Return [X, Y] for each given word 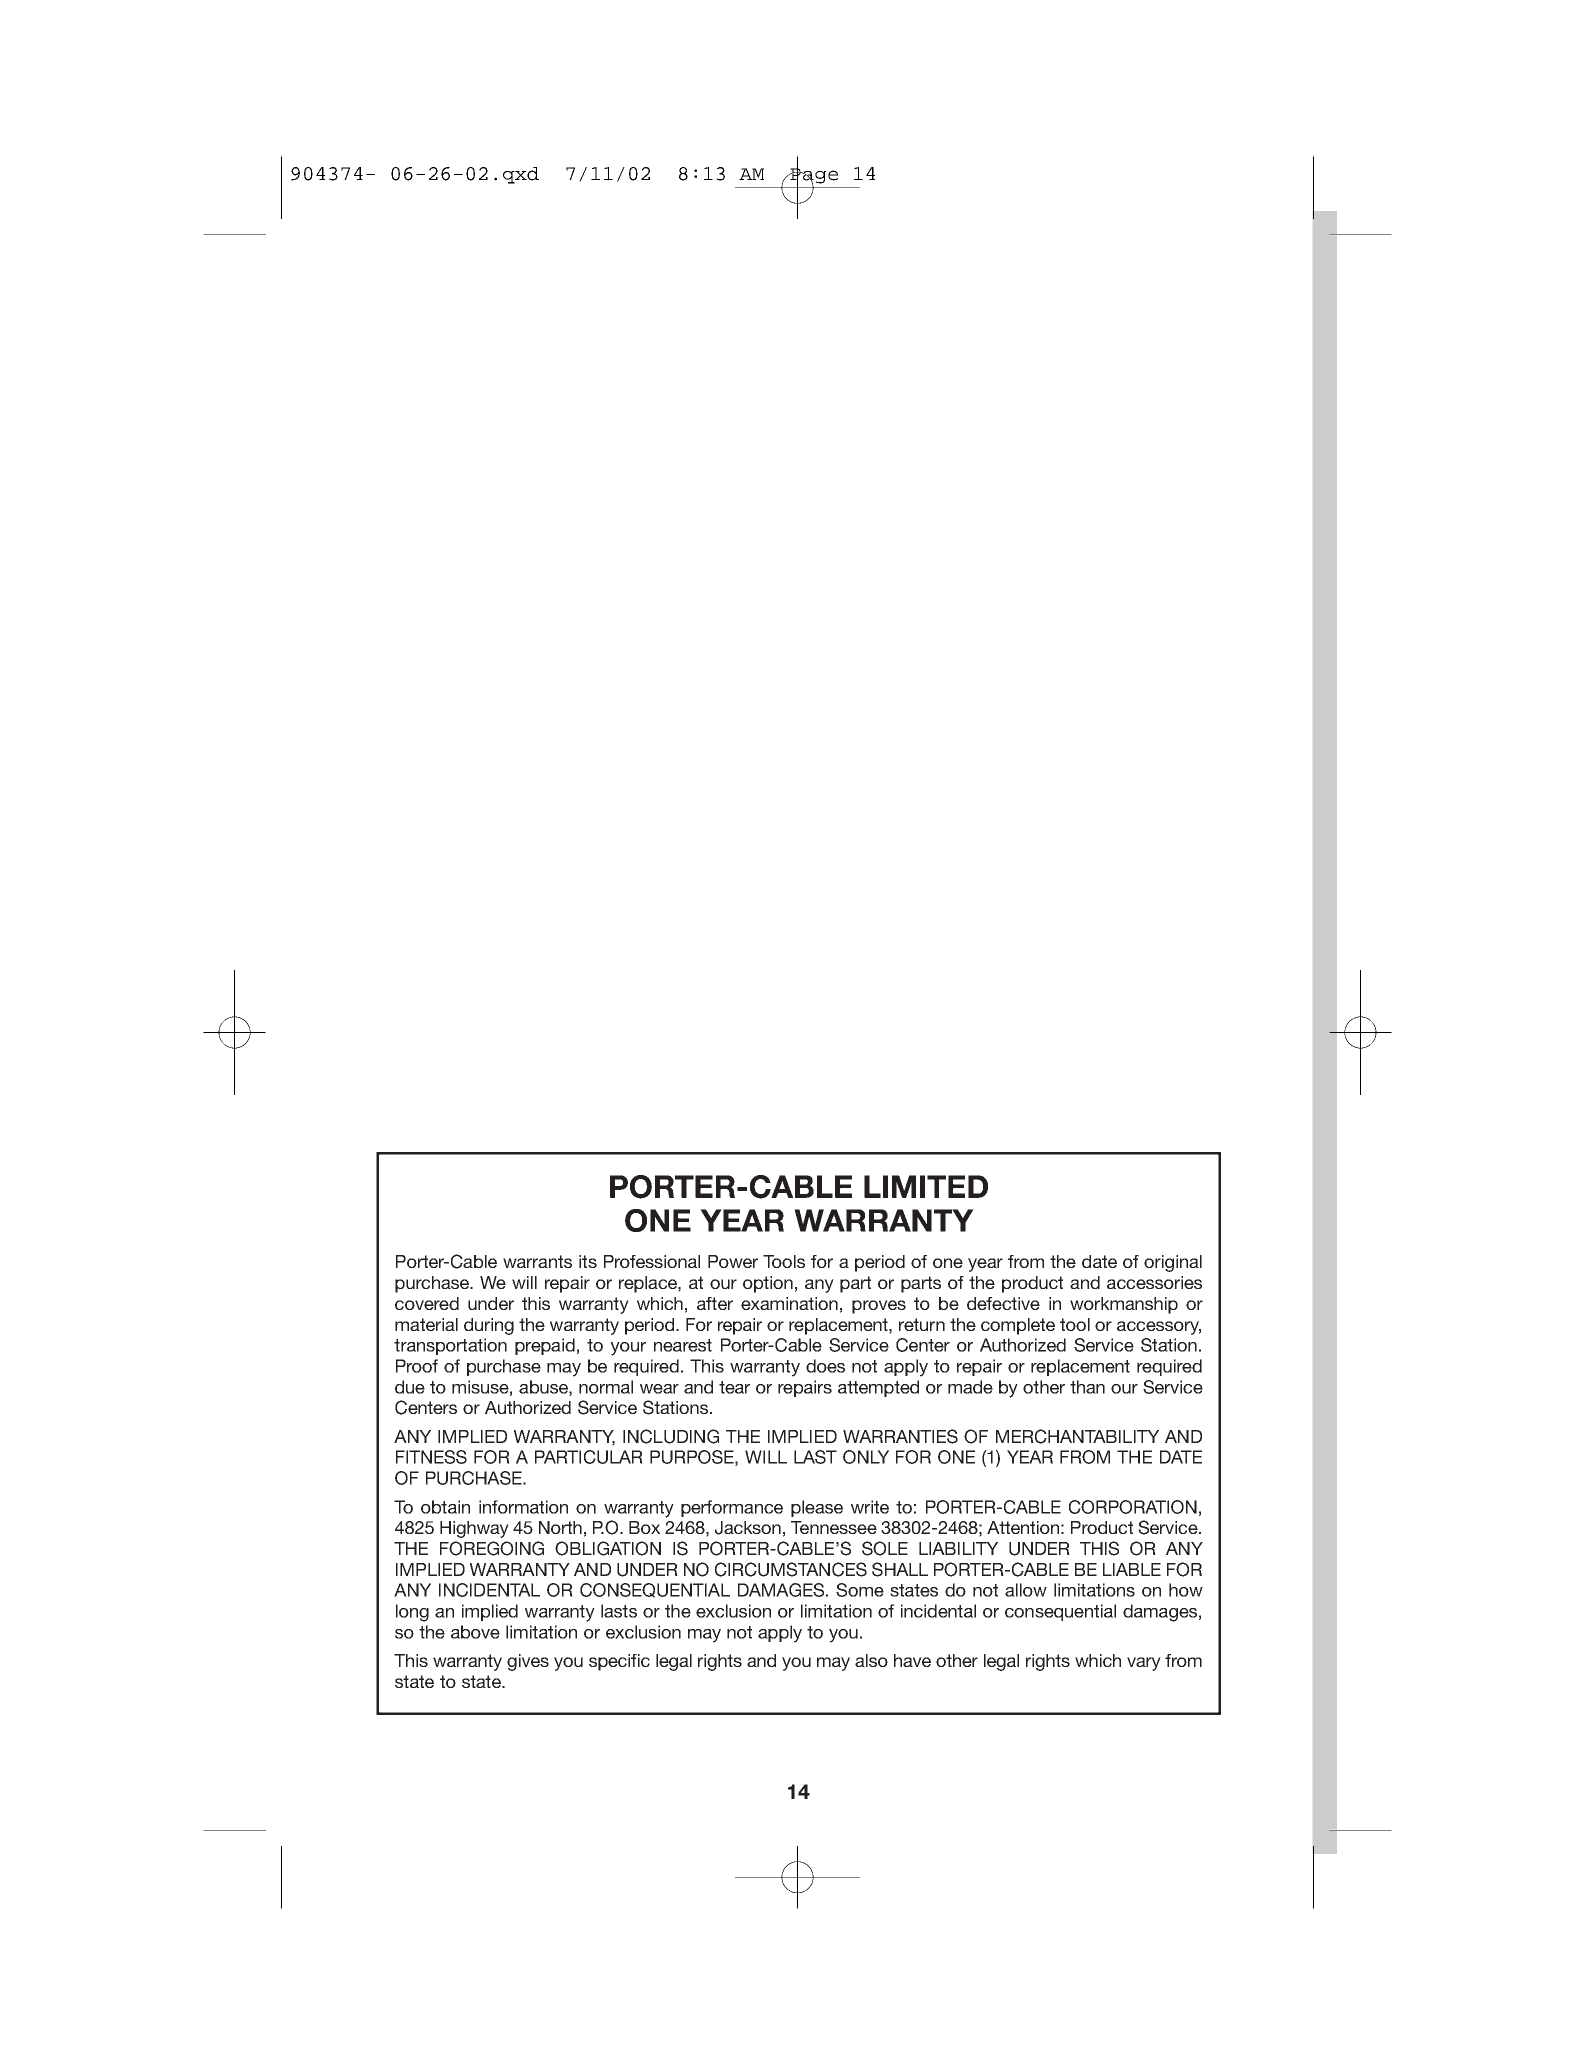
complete [1018, 1326]
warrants [537, 1261]
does [825, 1366]
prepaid [545, 1346]
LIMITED [926, 1186]
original [1173, 1263]
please [817, 1508]
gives [528, 1662]
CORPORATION [1133, 1507]
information [523, 1507]
